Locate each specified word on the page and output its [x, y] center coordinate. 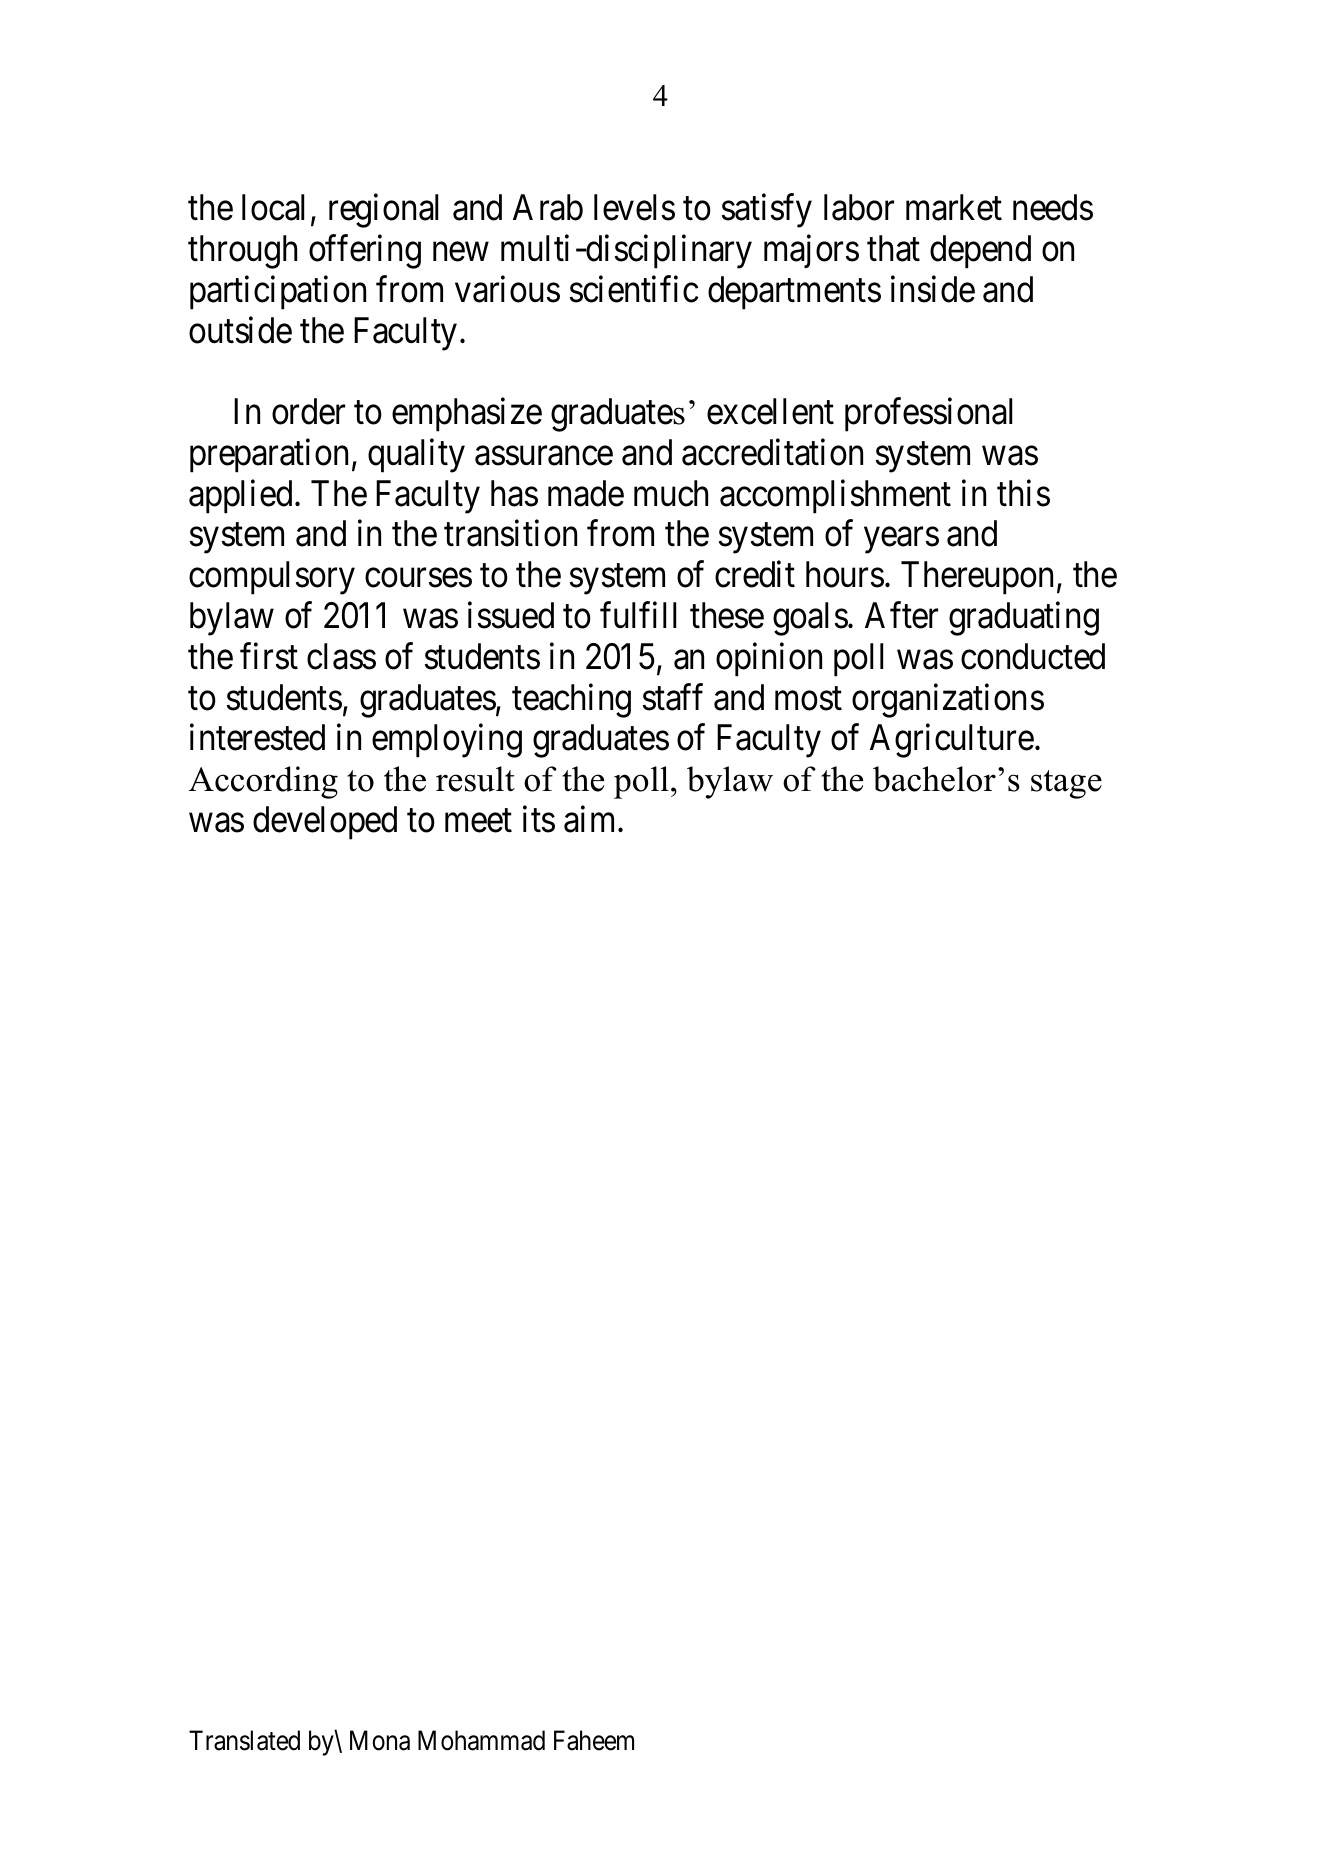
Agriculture [952, 741]
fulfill [638, 615]
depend [980, 252]
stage [1066, 784]
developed [325, 823]
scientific [634, 289]
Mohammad [481, 1740]
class [341, 656]
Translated [244, 1740]
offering [365, 252]
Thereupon [977, 578]
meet [478, 821]
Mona [380, 1740]
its [539, 819]
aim [592, 819]
